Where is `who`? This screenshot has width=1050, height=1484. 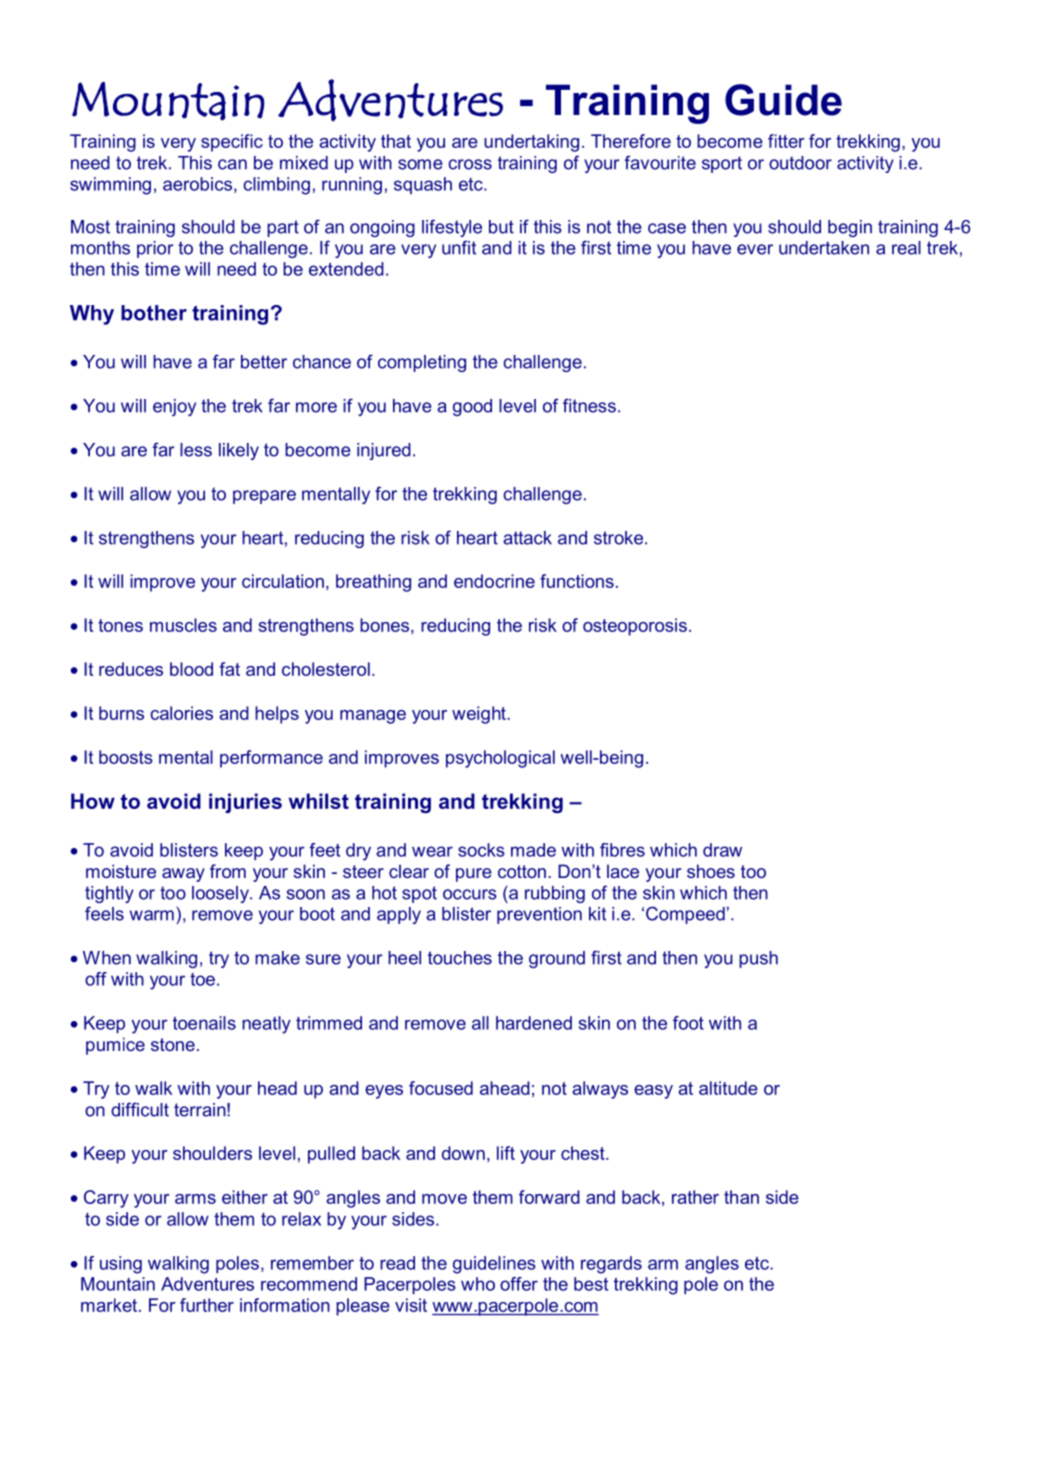
who is located at coordinates (478, 1284).
